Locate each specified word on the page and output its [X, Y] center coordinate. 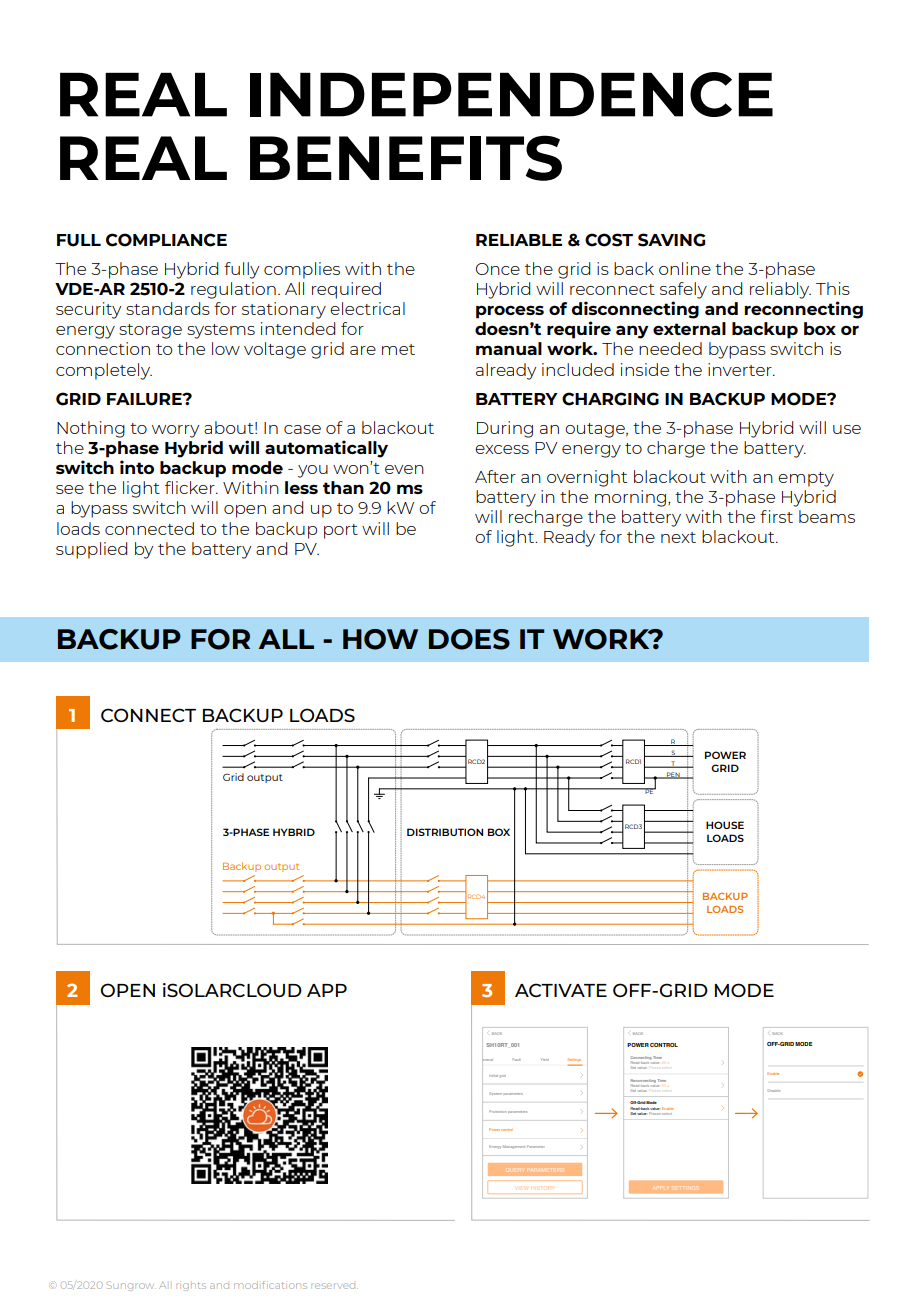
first [776, 516]
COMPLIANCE [166, 240]
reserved [334, 1286]
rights [191, 1286]
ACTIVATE [561, 990]
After [495, 476]
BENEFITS [406, 158]
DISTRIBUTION [445, 832]
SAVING [671, 240]
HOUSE [725, 825]
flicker [191, 487]
